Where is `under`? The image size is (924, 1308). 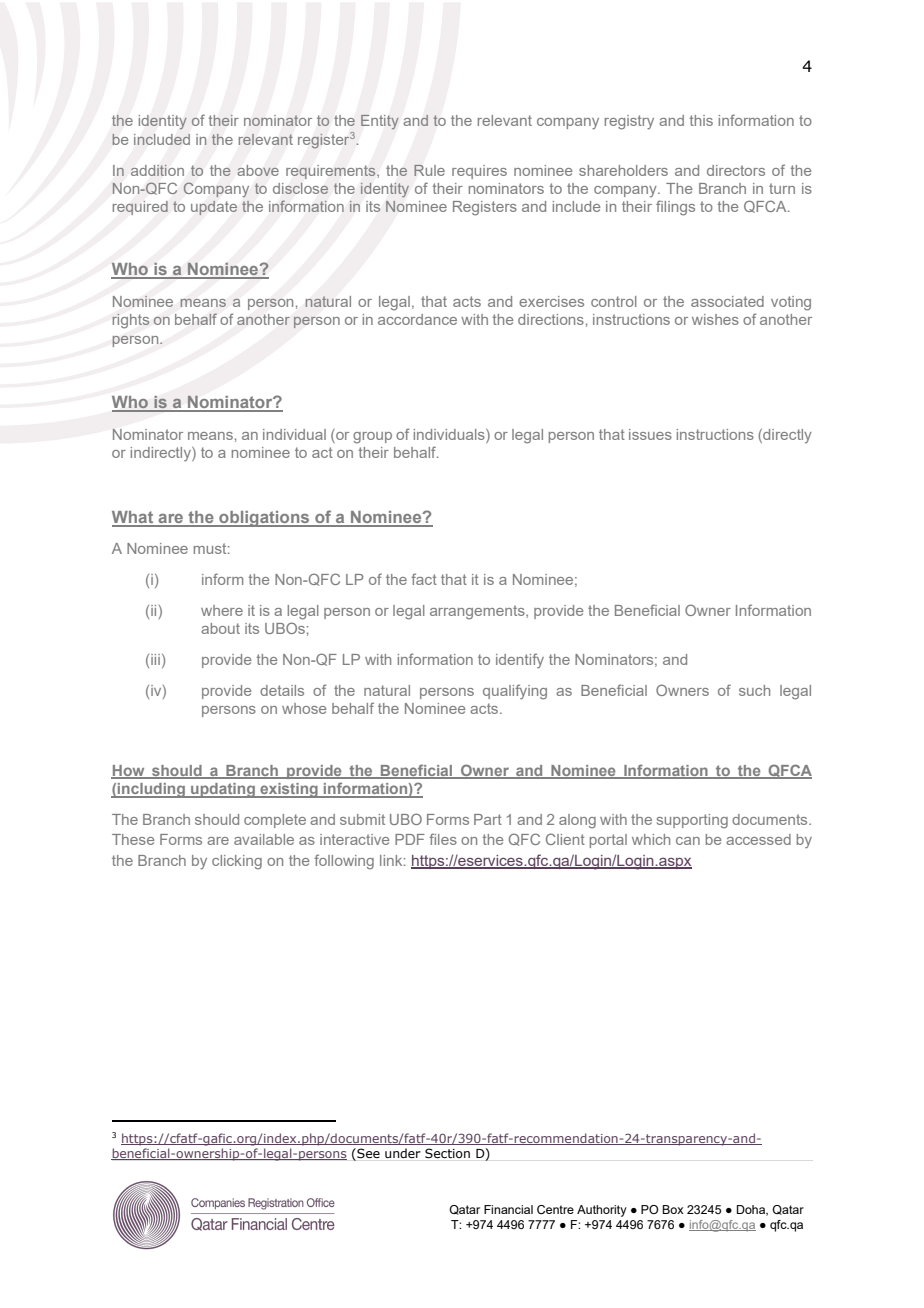
under is located at coordinates (403, 1153).
